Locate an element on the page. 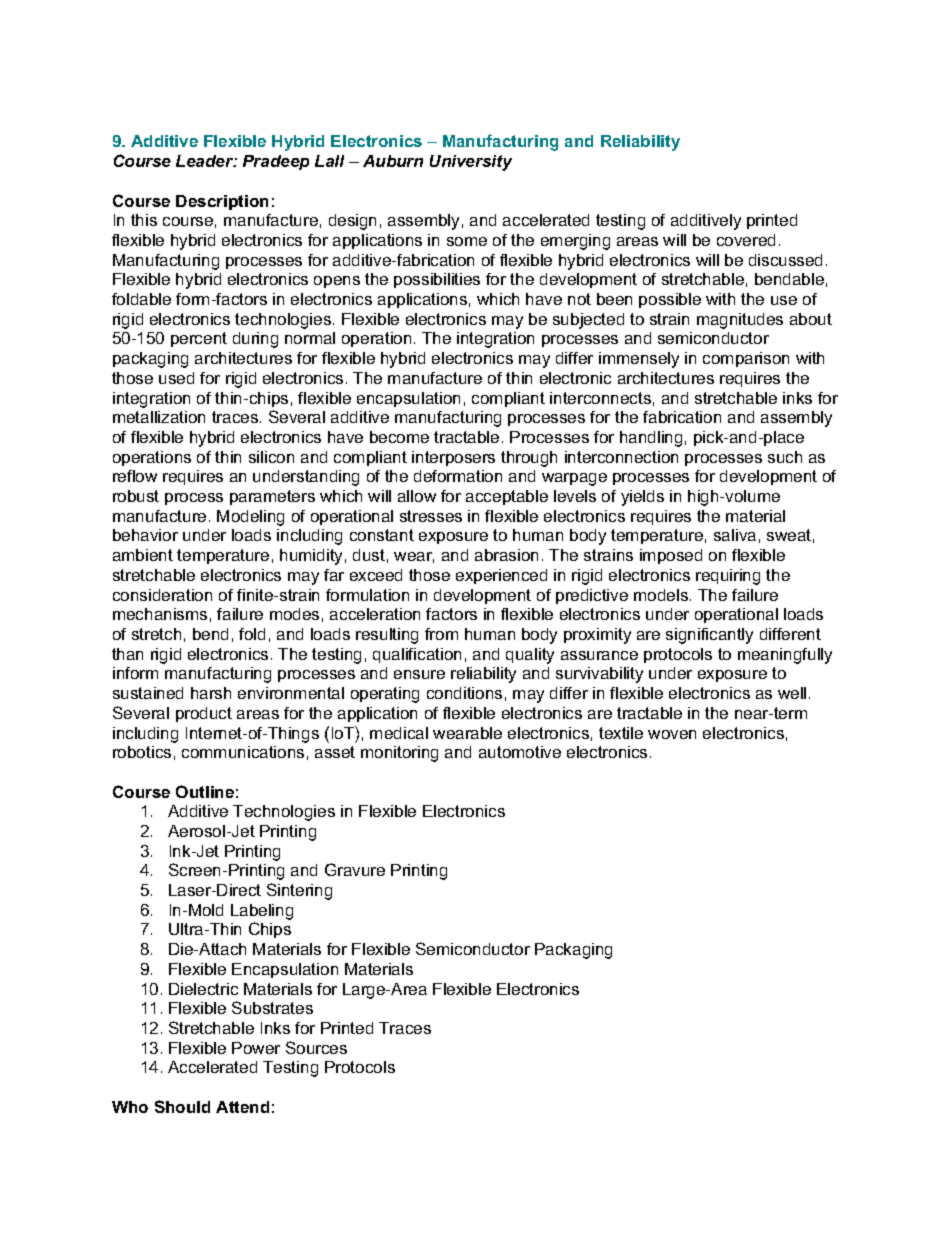 The image size is (952, 1233). Should is located at coordinates (182, 1106).
